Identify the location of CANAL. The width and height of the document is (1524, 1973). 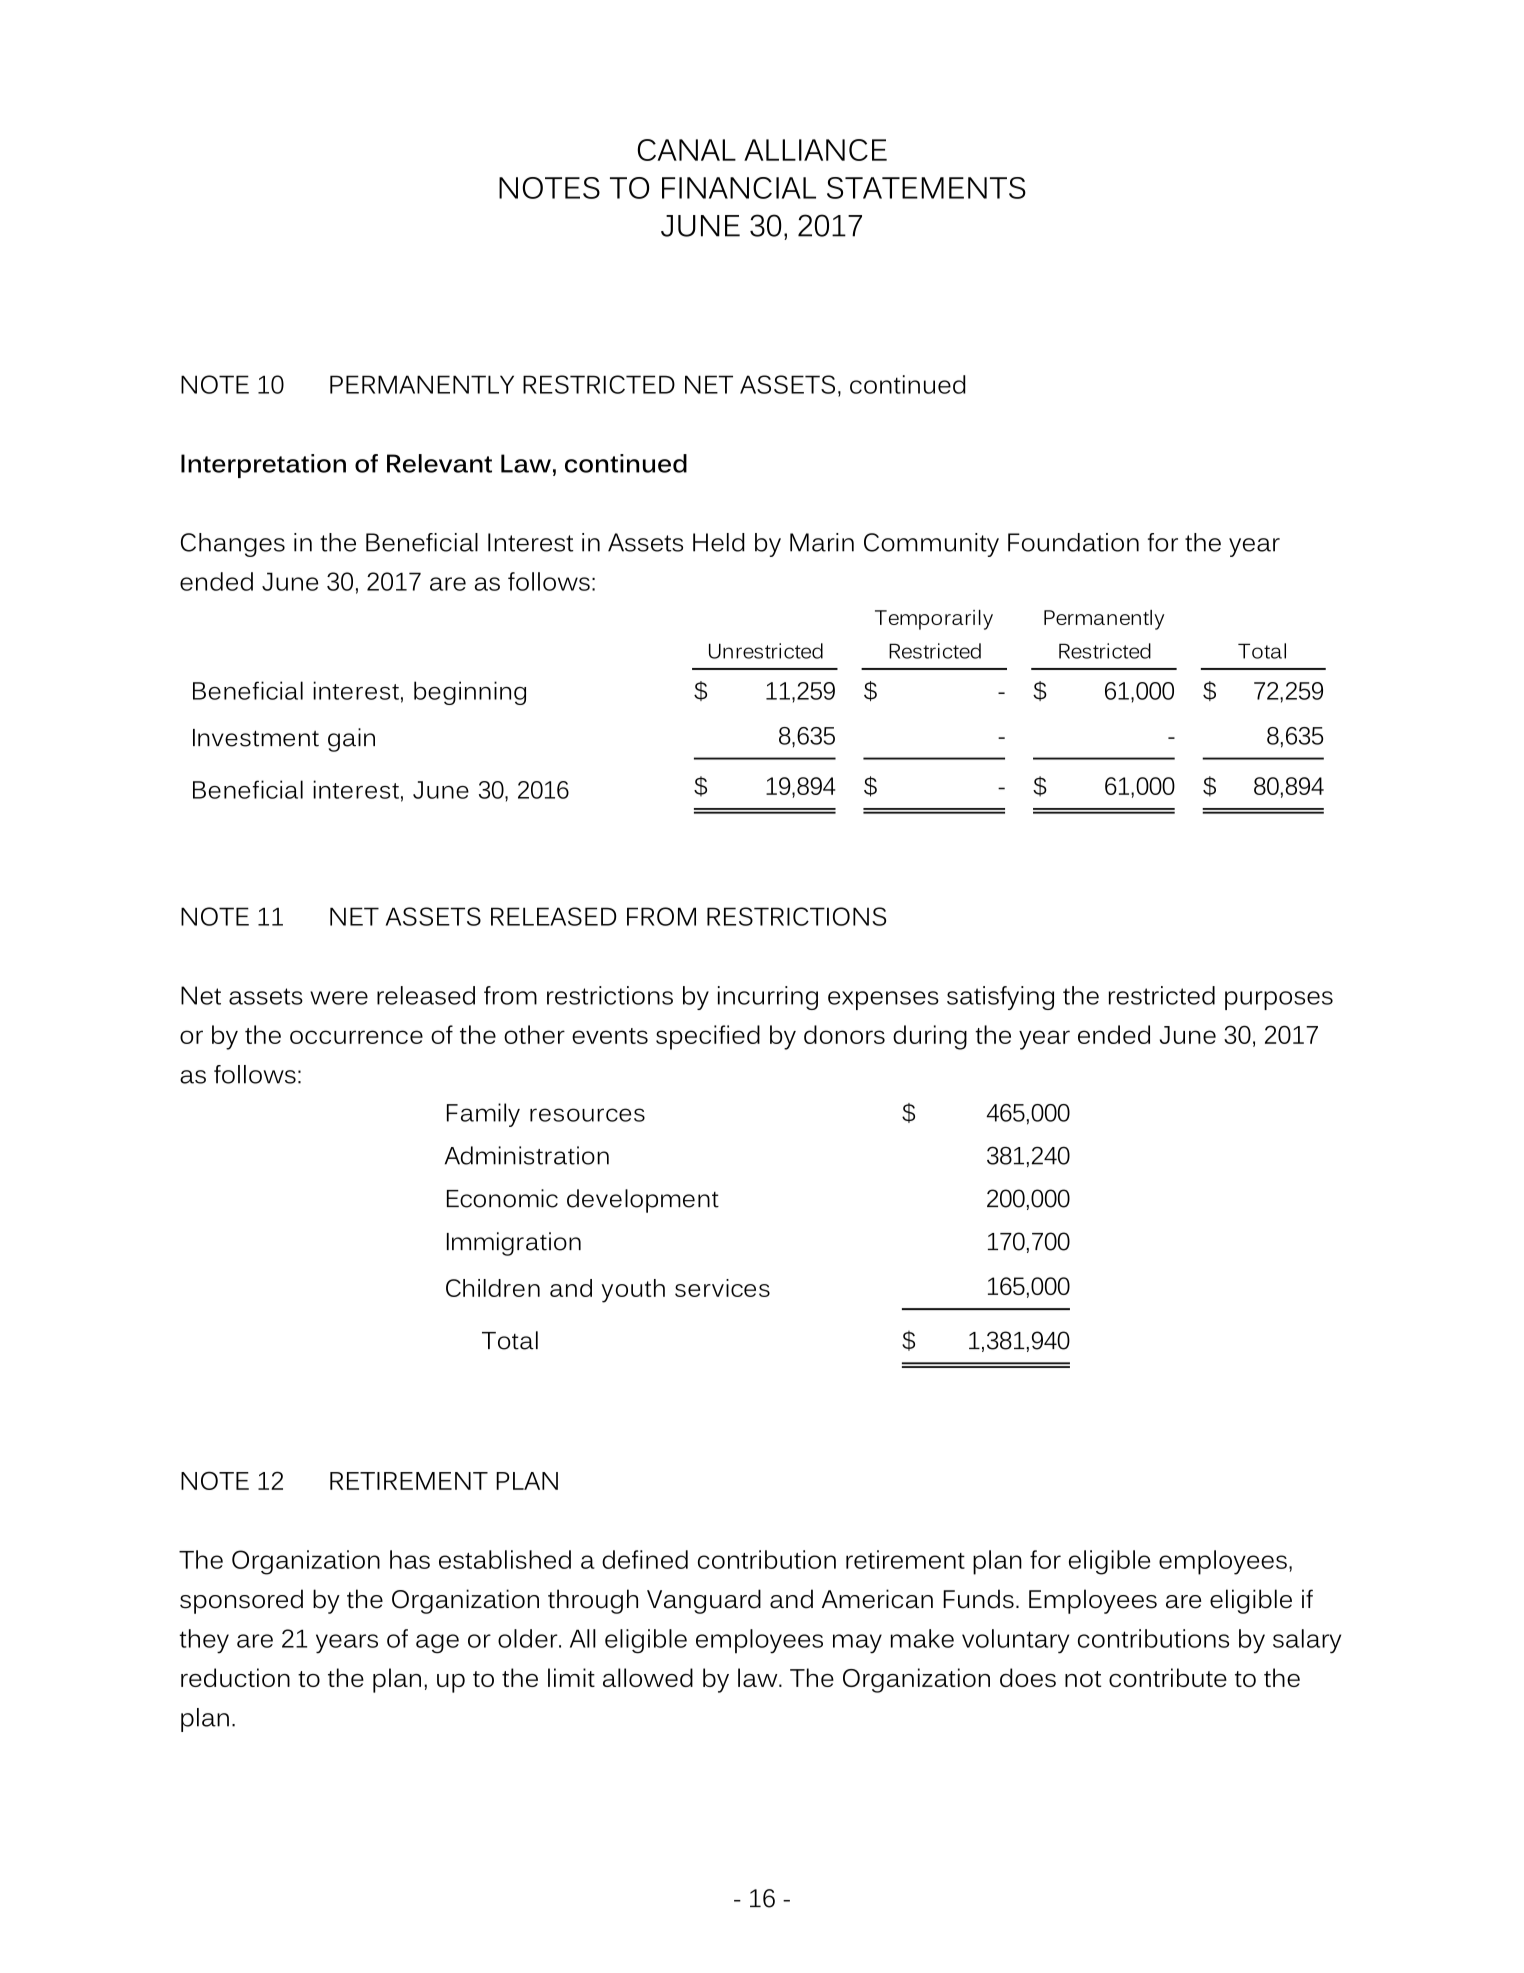
(687, 150).
